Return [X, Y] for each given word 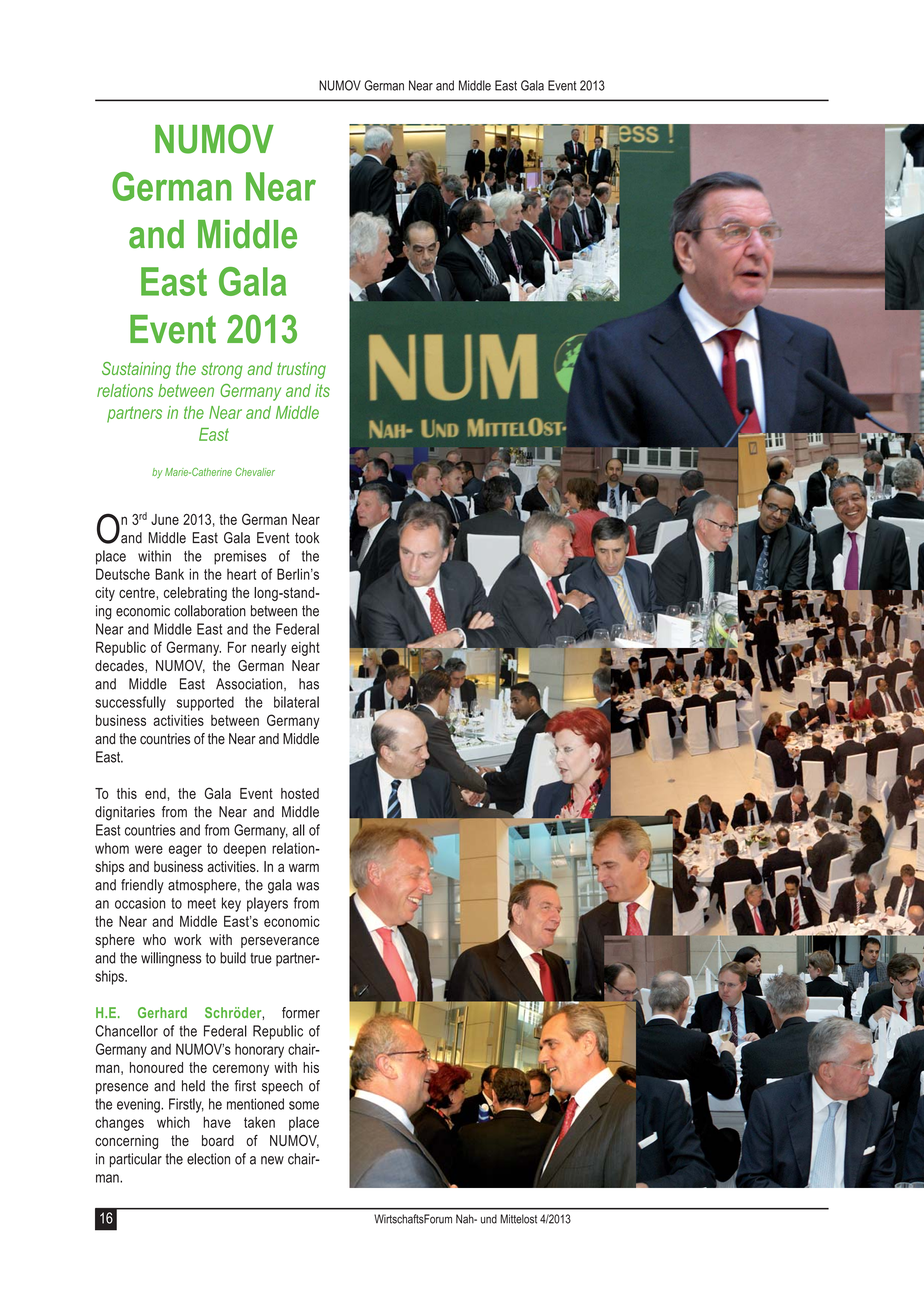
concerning [126, 1142]
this [127, 793]
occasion [140, 903]
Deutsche [123, 574]
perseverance [280, 942]
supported [205, 703]
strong [222, 371]
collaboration [210, 611]
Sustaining [136, 370]
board [218, 1140]
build [233, 958]
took [307, 538]
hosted [300, 793]
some [304, 1105]
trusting [301, 370]
